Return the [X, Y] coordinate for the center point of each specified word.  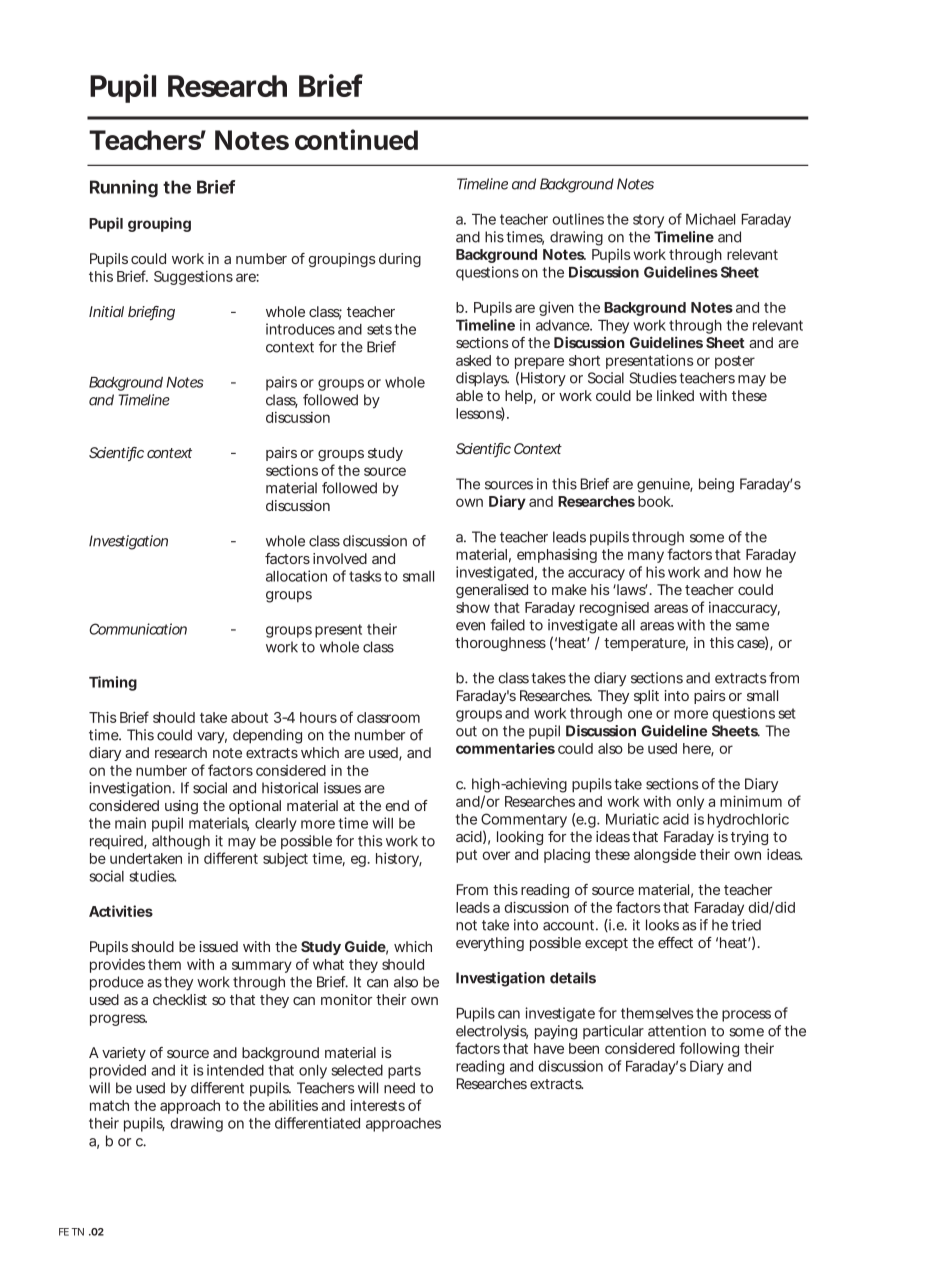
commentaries [505, 748]
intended [235, 1070]
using [181, 807]
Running [124, 189]
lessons [480, 414]
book [655, 501]
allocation [296, 576]
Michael [710, 219]
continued [356, 139]
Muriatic [632, 819]
